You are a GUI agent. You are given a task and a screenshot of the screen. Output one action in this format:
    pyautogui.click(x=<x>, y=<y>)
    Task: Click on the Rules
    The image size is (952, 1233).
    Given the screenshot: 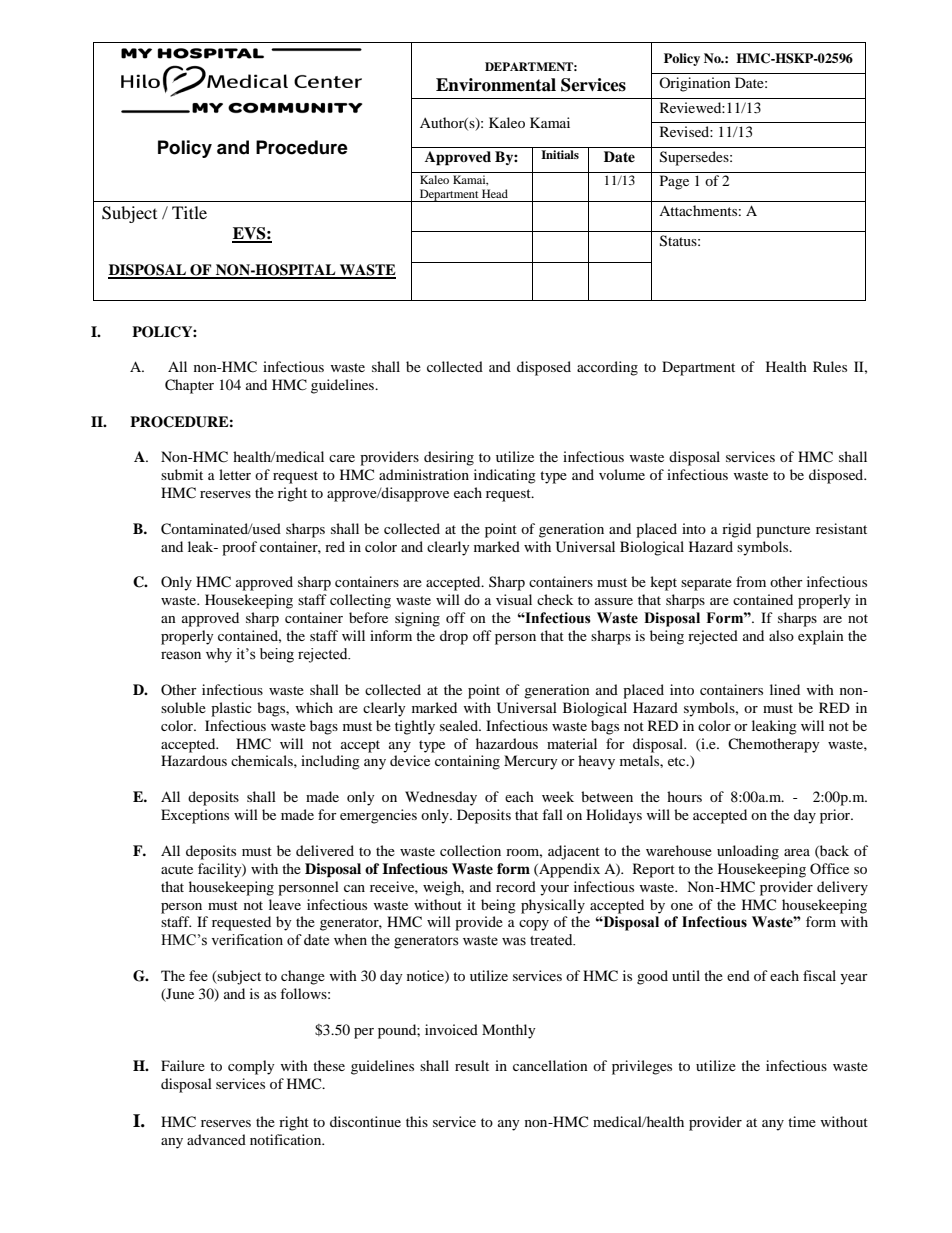 What is the action you would take?
    pyautogui.click(x=830, y=366)
